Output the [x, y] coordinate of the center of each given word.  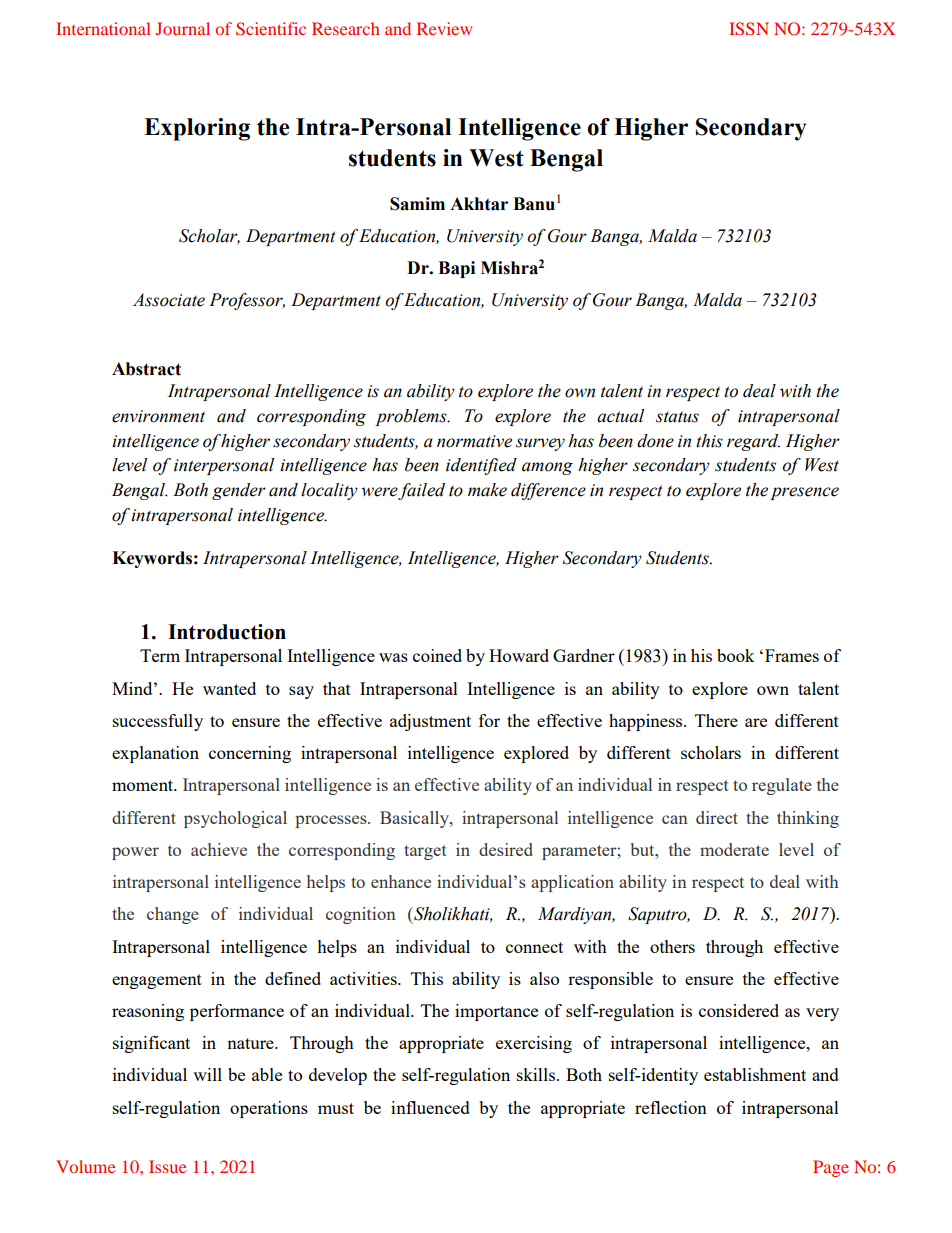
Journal [183, 28]
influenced [430, 1107]
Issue [167, 1166]
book [735, 655]
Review [444, 28]
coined [437, 655]
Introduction [227, 632]
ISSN [749, 28]
